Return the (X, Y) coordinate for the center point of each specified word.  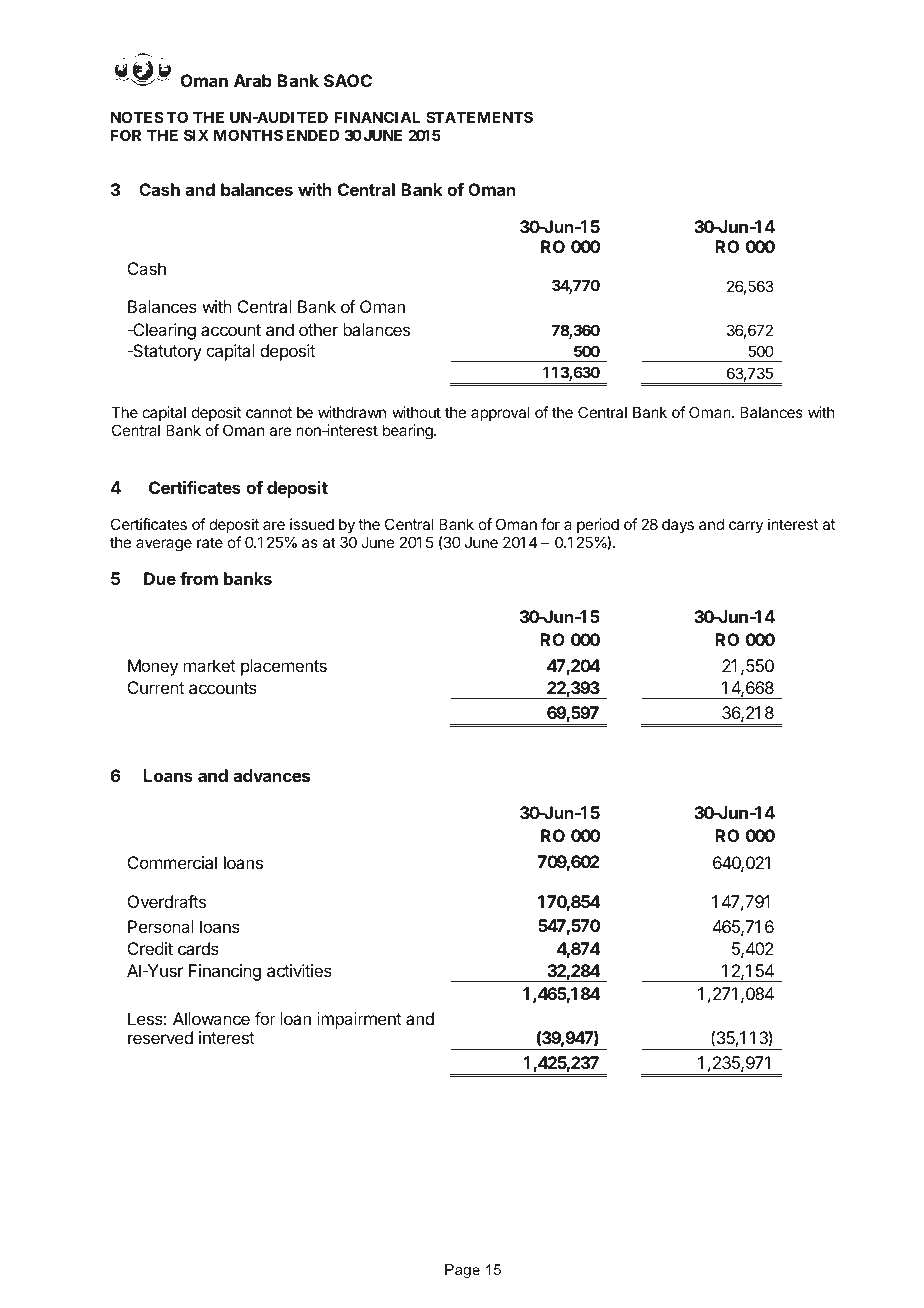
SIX (196, 135)
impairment (359, 1020)
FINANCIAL (377, 117)
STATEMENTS (479, 117)
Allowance (211, 1018)
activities (299, 970)
